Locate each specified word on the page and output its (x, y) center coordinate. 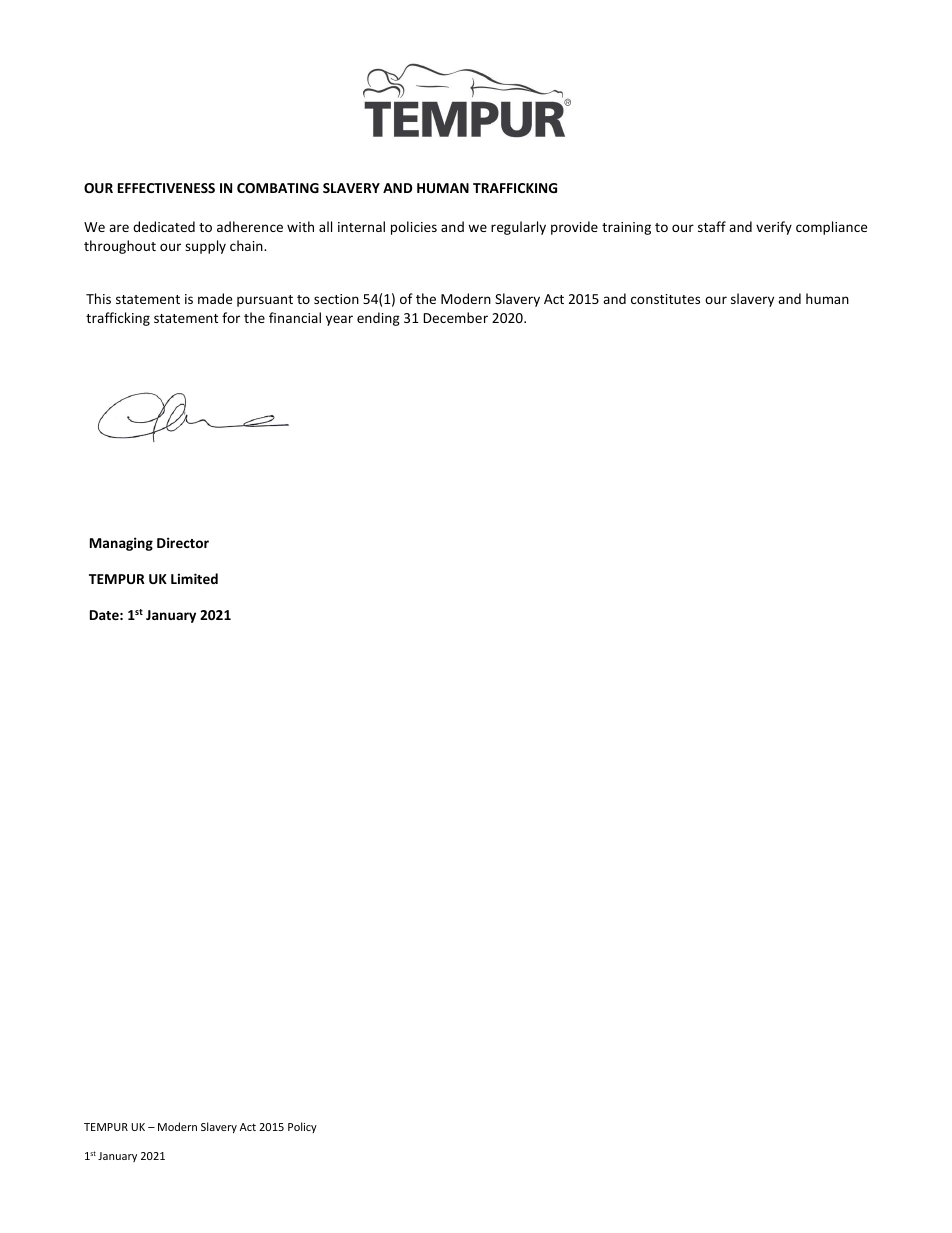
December (455, 317)
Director (183, 542)
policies (414, 228)
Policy (302, 1127)
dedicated (164, 226)
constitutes (665, 299)
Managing (121, 544)
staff (712, 226)
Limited (194, 578)
